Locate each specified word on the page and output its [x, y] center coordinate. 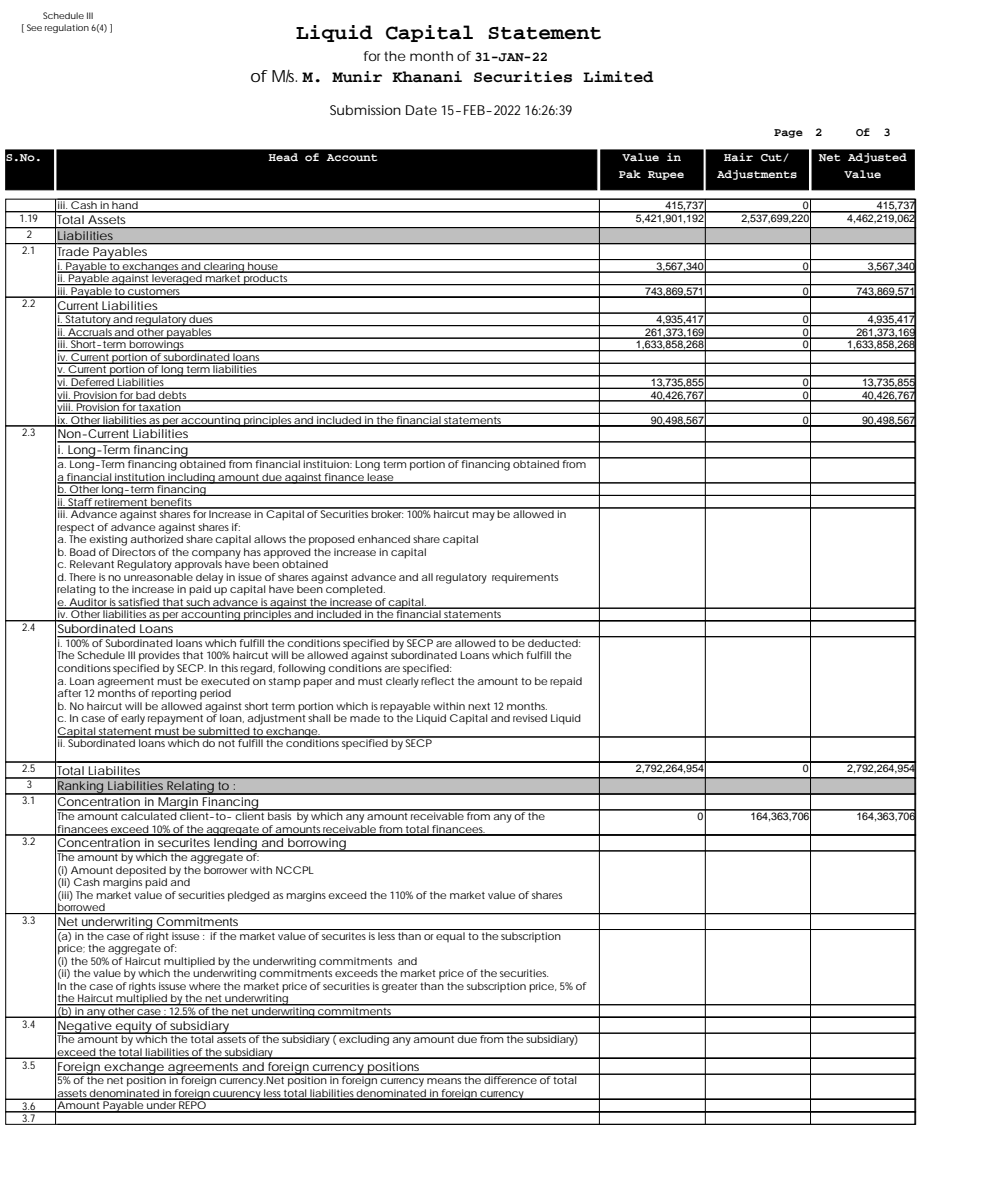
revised [530, 718]
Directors [134, 552]
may [484, 516]
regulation [67, 28]
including [191, 478]
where [204, 986]
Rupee [666, 175]
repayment [175, 720]
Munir [357, 77]
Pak [630, 174]
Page [788, 133]
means [444, 1081]
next [479, 706]
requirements [525, 578]
